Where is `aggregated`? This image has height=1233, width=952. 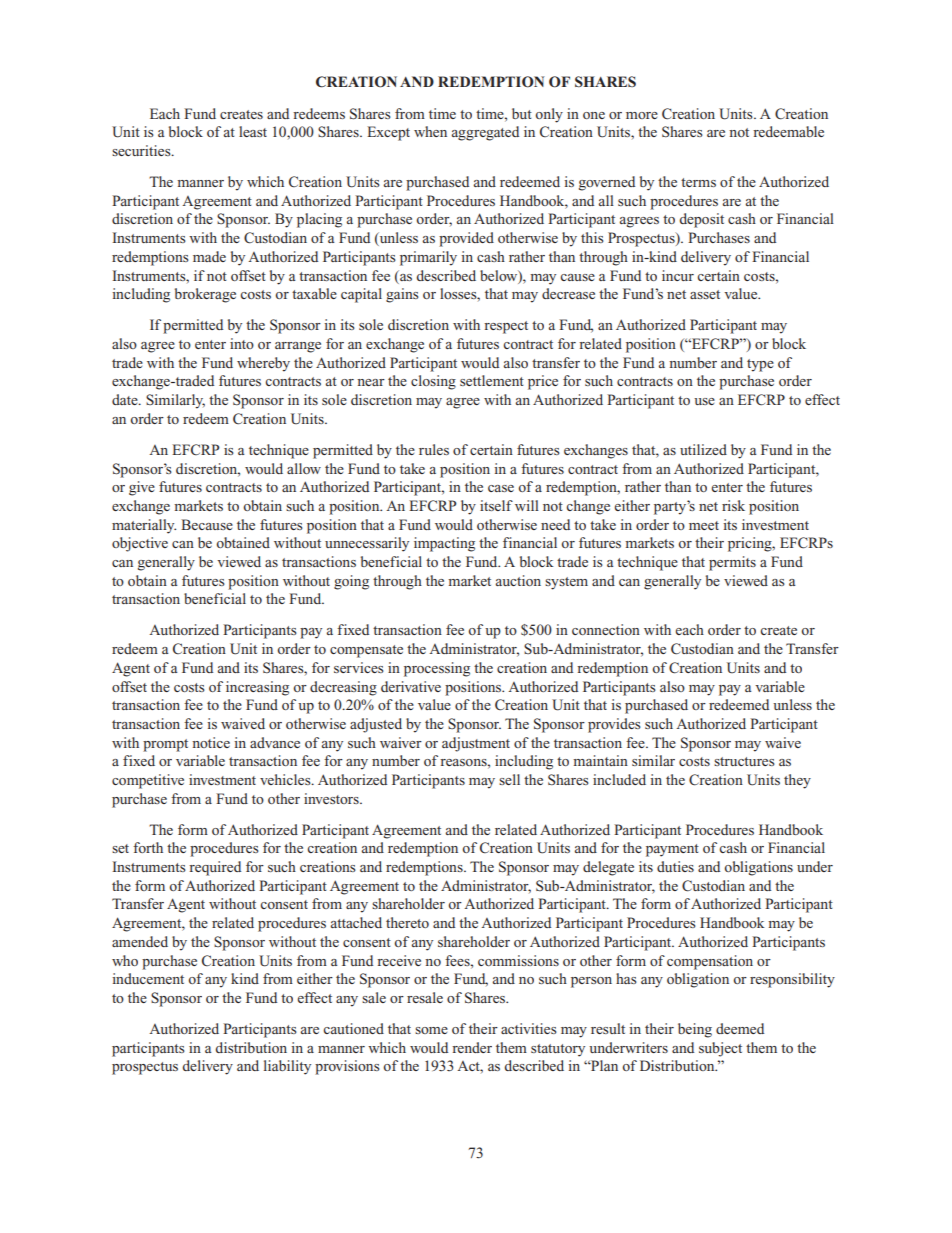
aggregated is located at coordinates (485, 133).
